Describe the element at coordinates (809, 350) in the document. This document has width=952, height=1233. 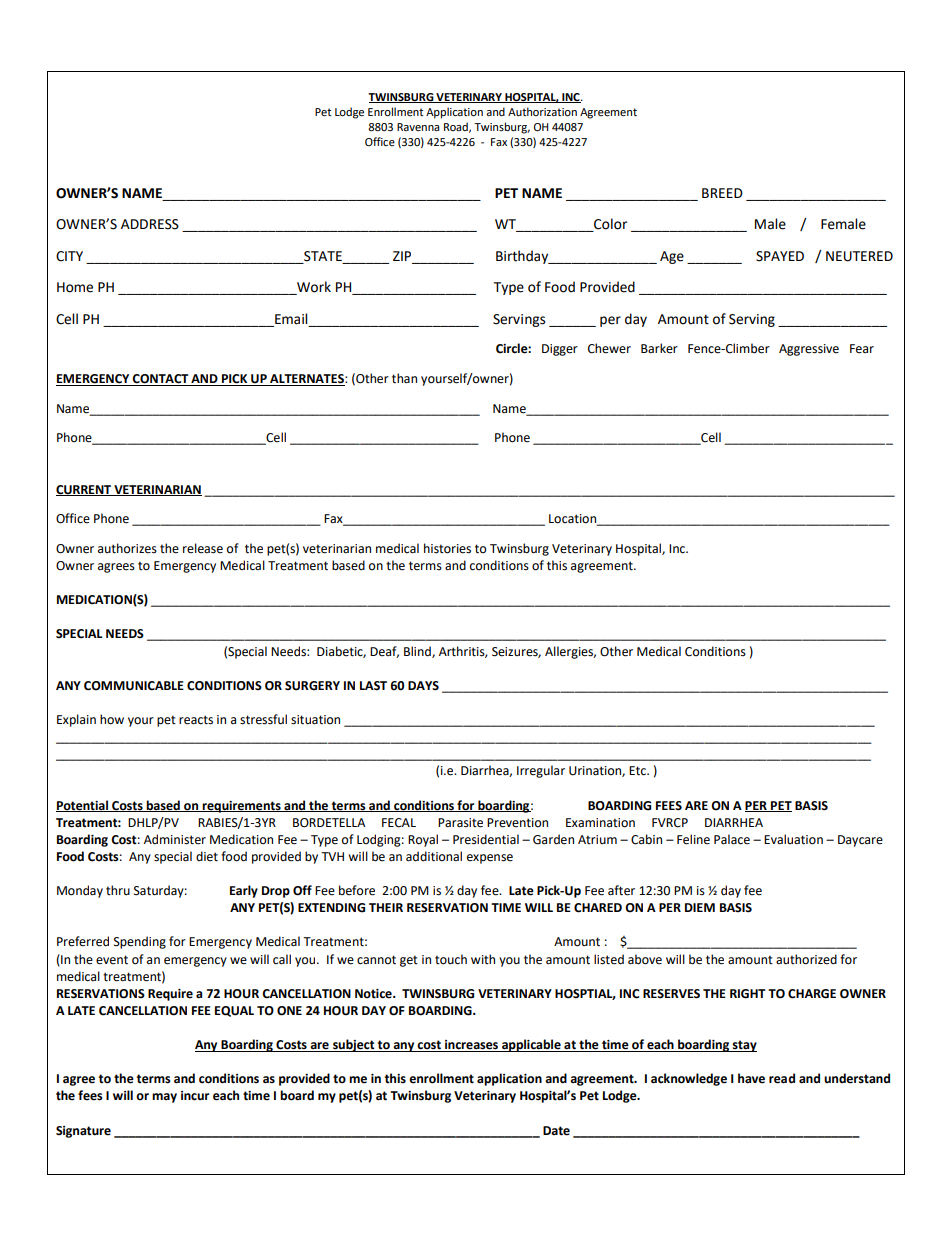
I see `Aggressive` at that location.
